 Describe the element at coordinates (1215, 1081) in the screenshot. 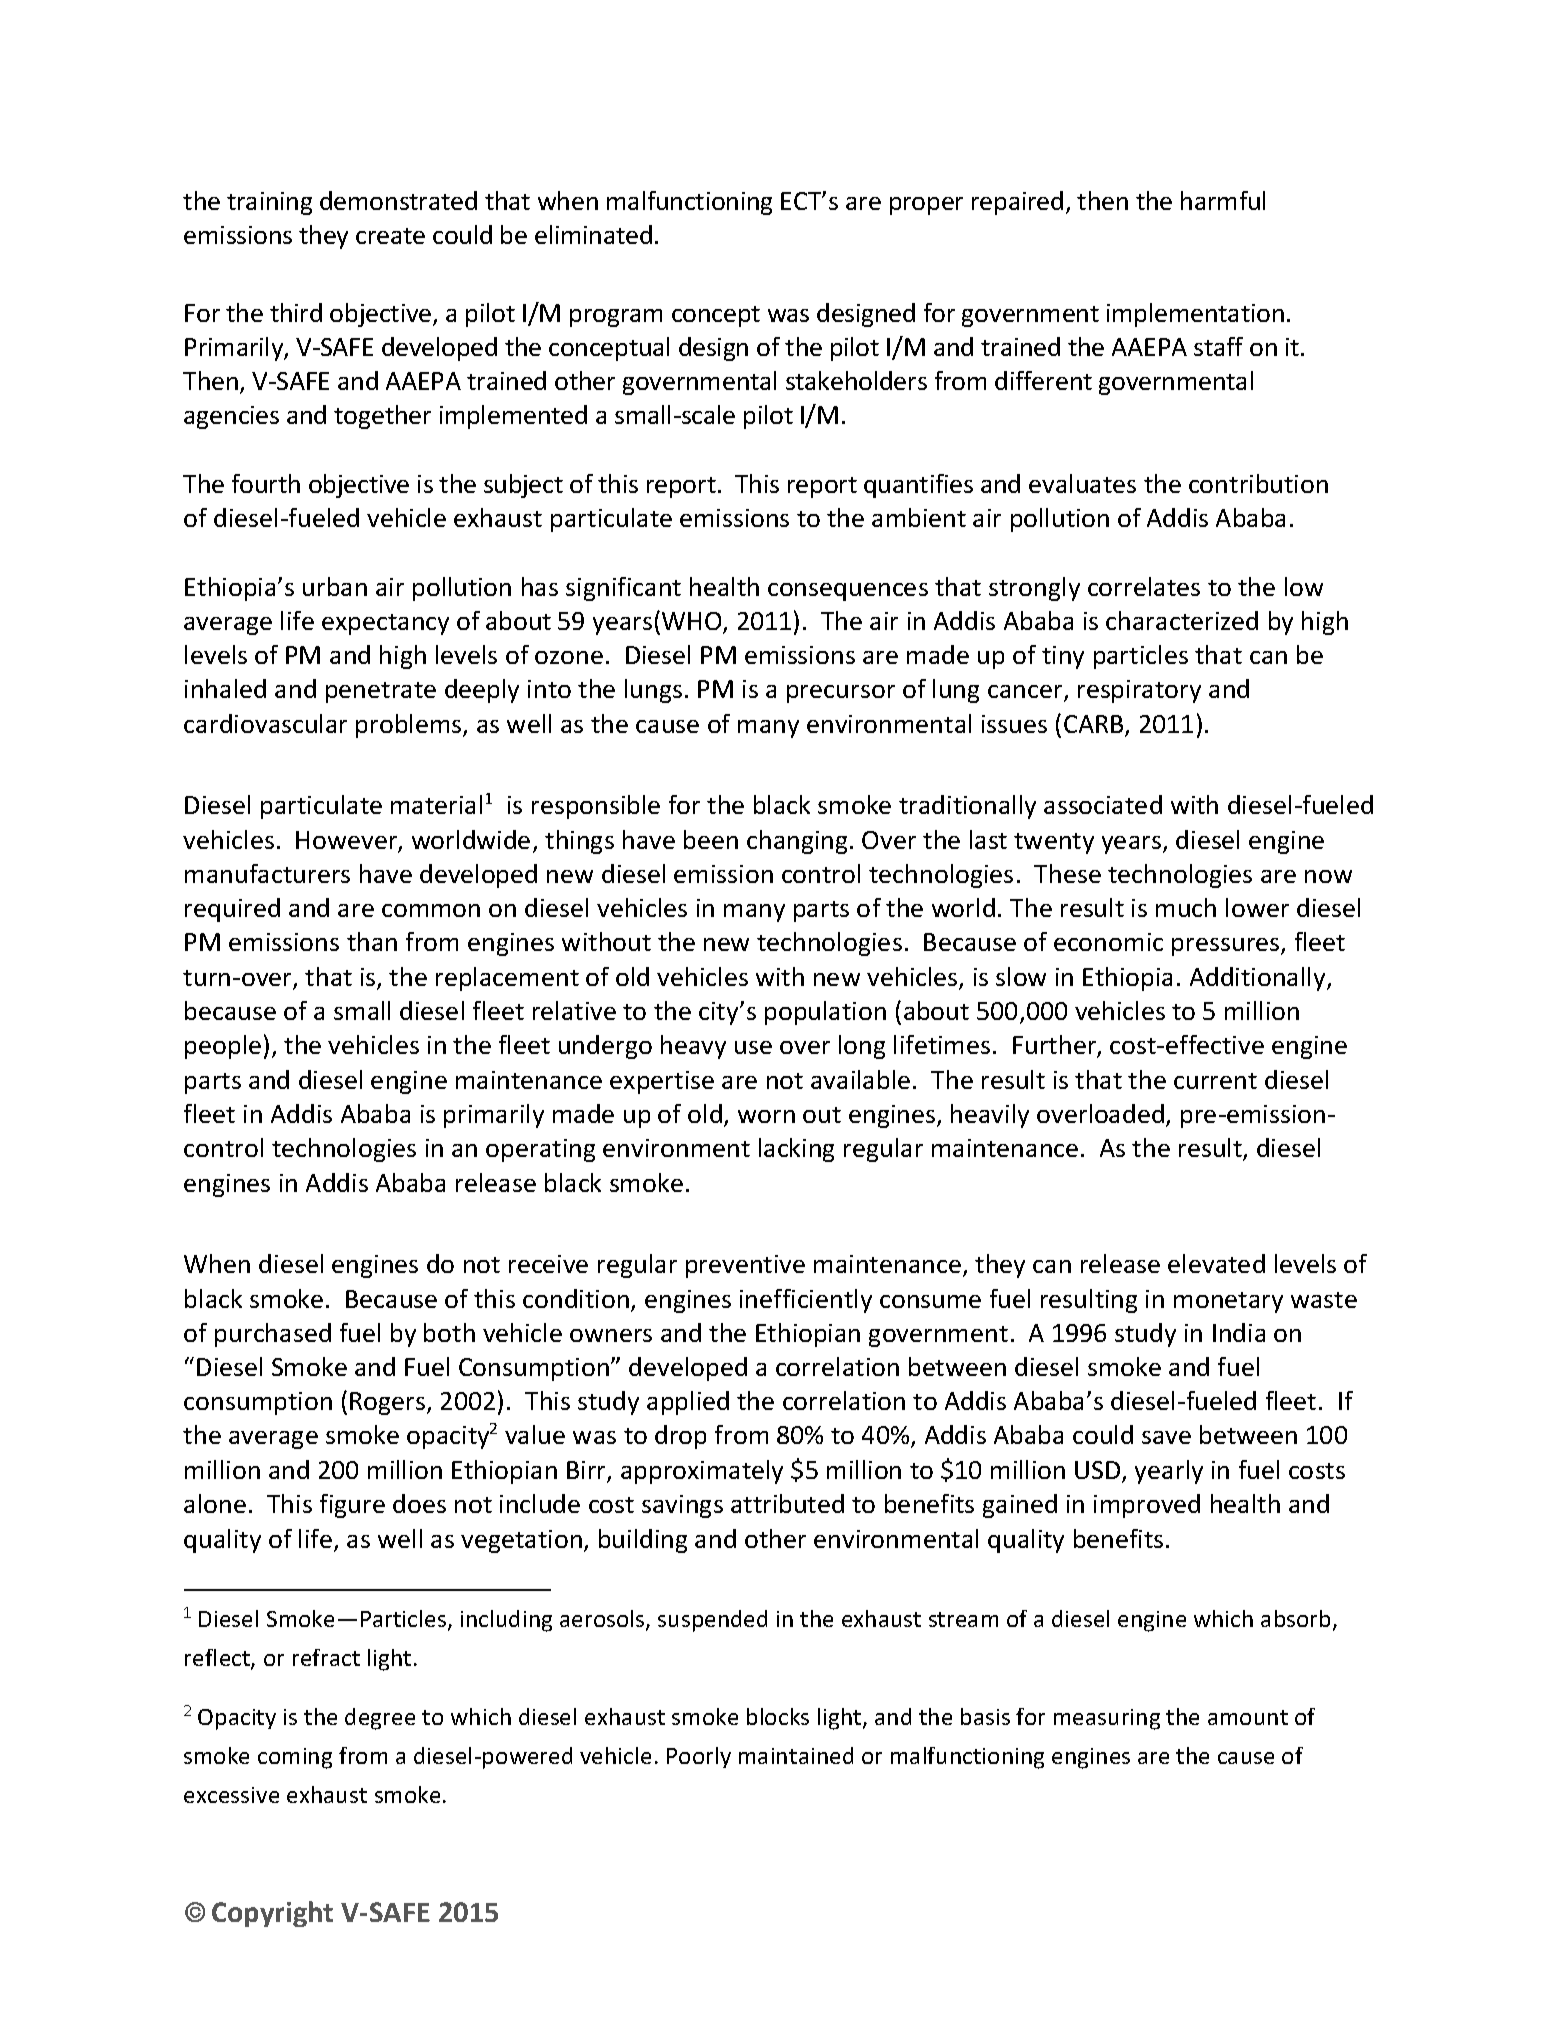

I see `current` at that location.
